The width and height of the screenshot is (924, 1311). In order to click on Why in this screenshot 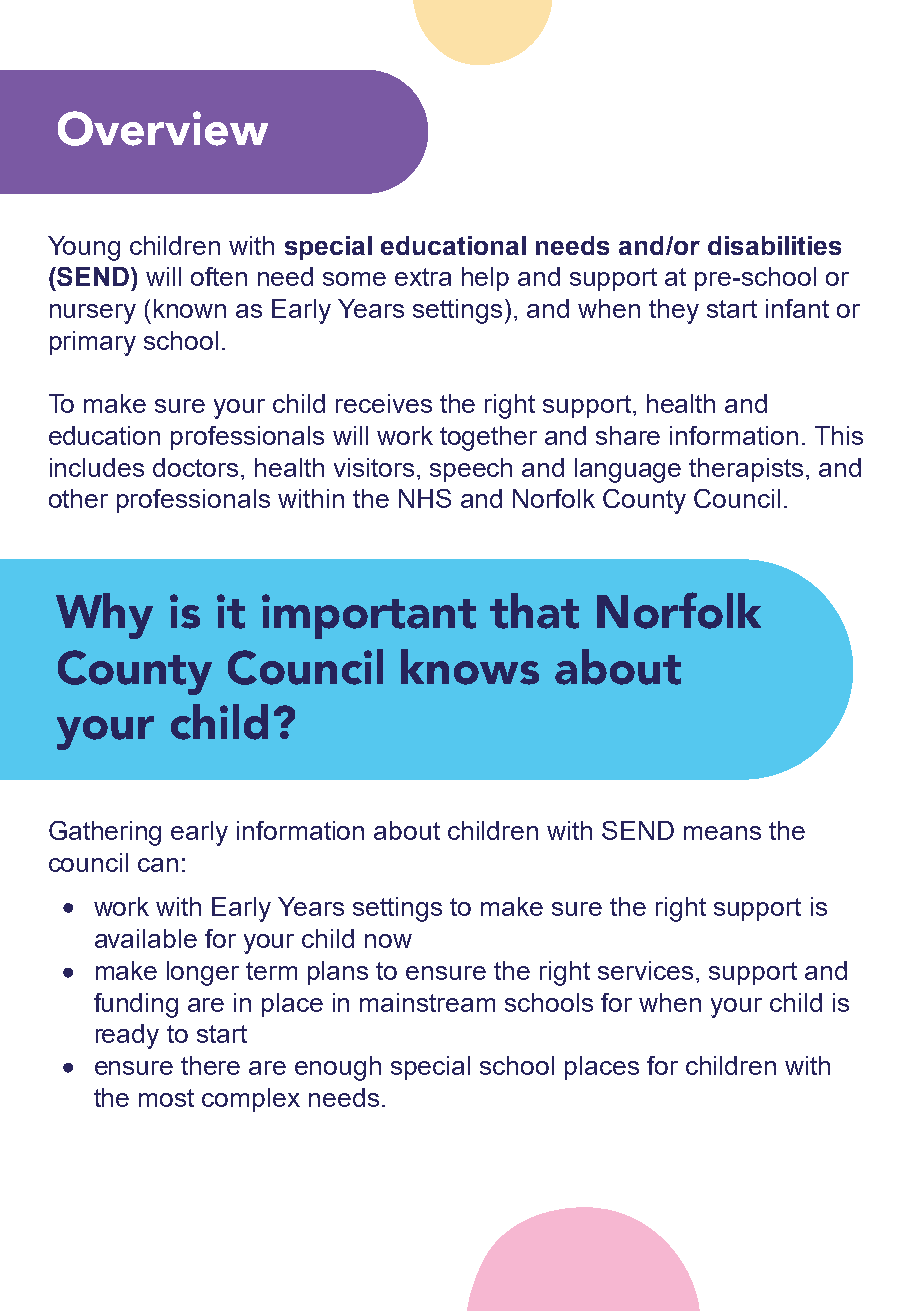, I will do `click(104, 616)`.
